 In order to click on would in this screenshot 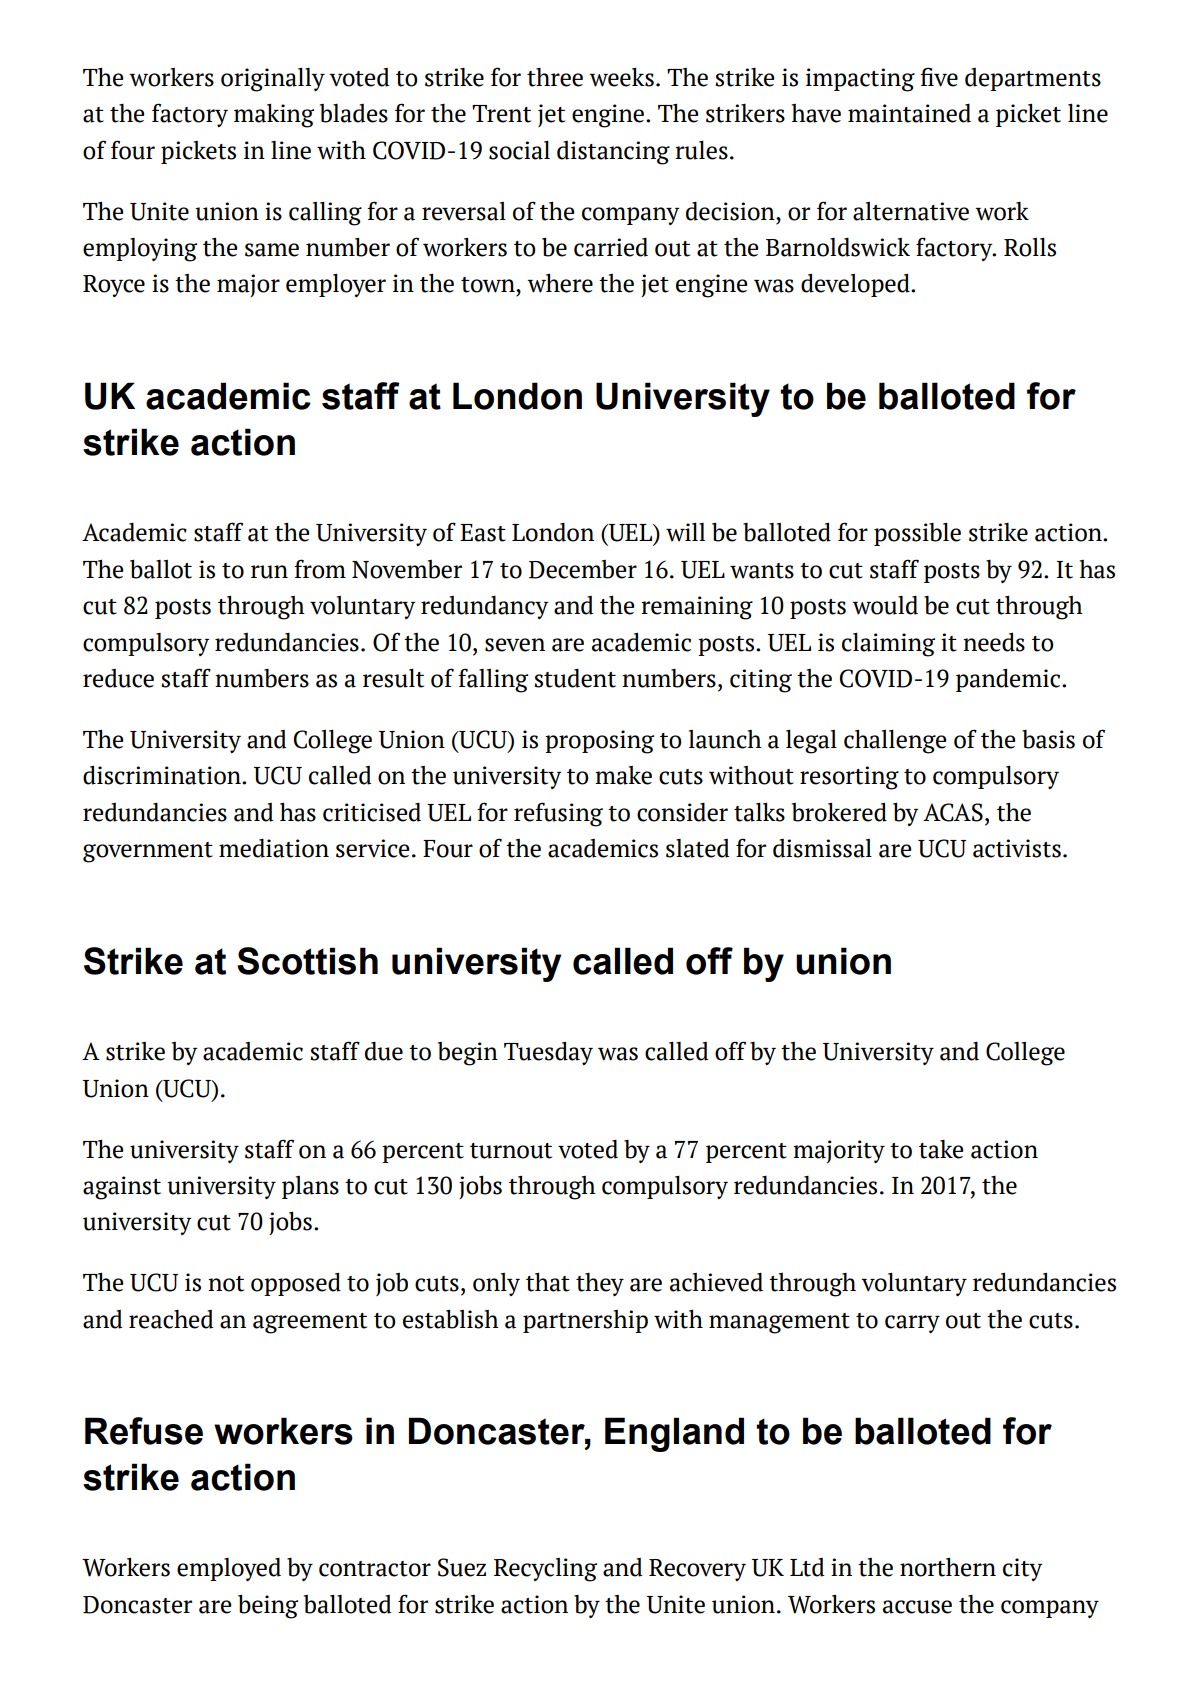, I will do `click(885, 605)`.
